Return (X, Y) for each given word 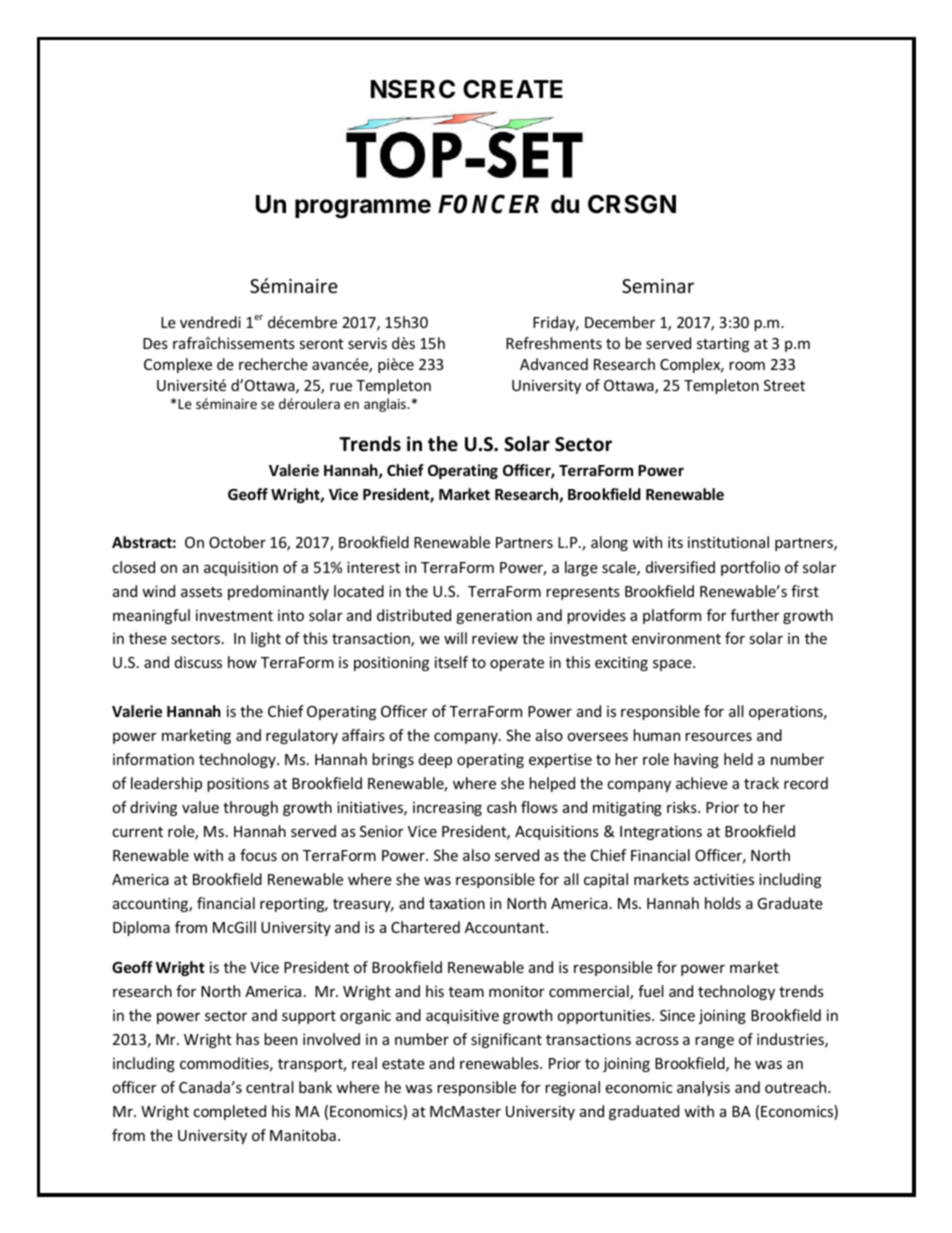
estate (403, 1064)
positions (238, 784)
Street (784, 385)
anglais (386, 405)
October (237, 542)
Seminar (658, 286)
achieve (702, 783)
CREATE (513, 89)
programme (363, 209)
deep (435, 760)
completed (229, 1112)
